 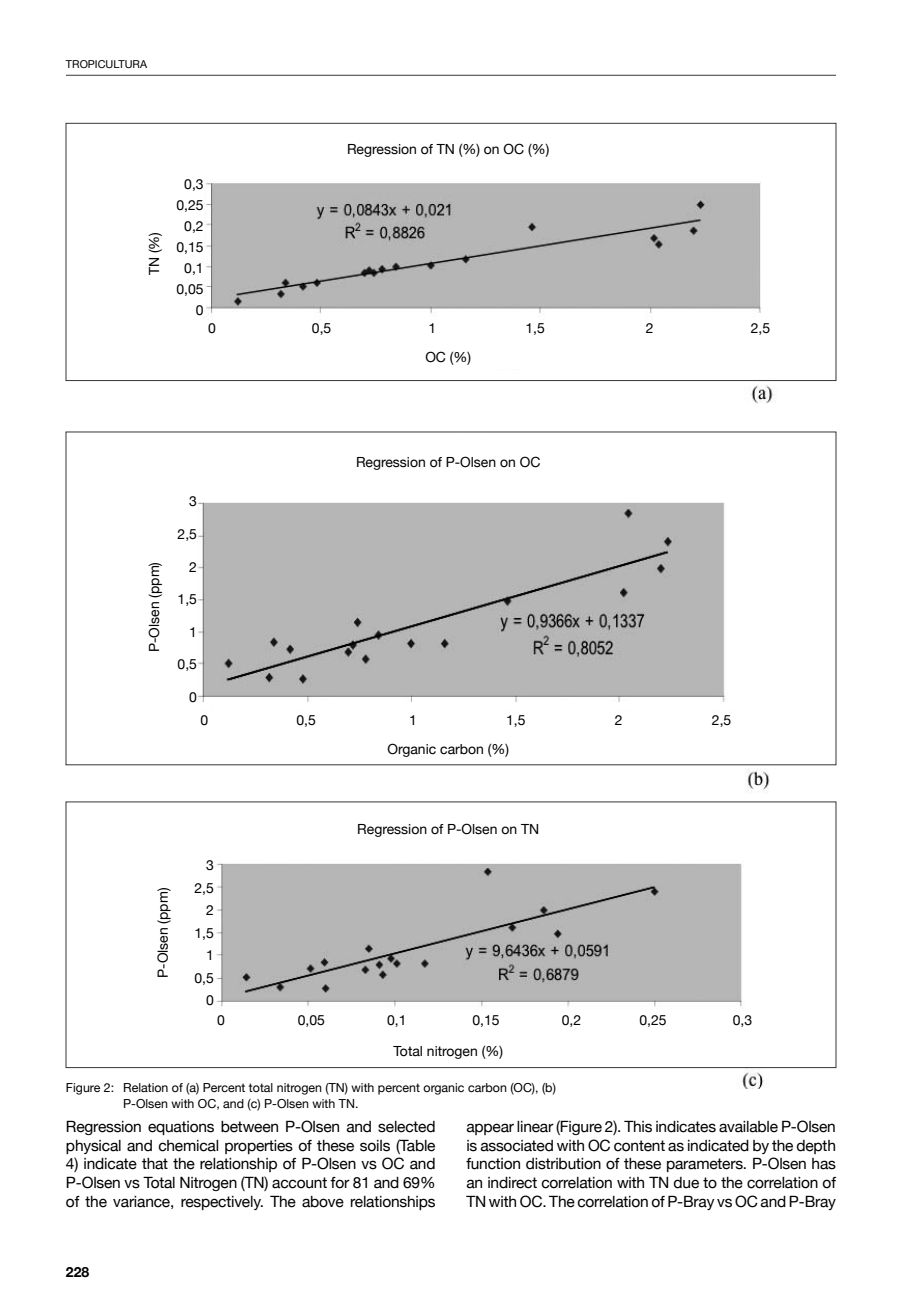 I want to click on parameters, so click(x=706, y=1165).
